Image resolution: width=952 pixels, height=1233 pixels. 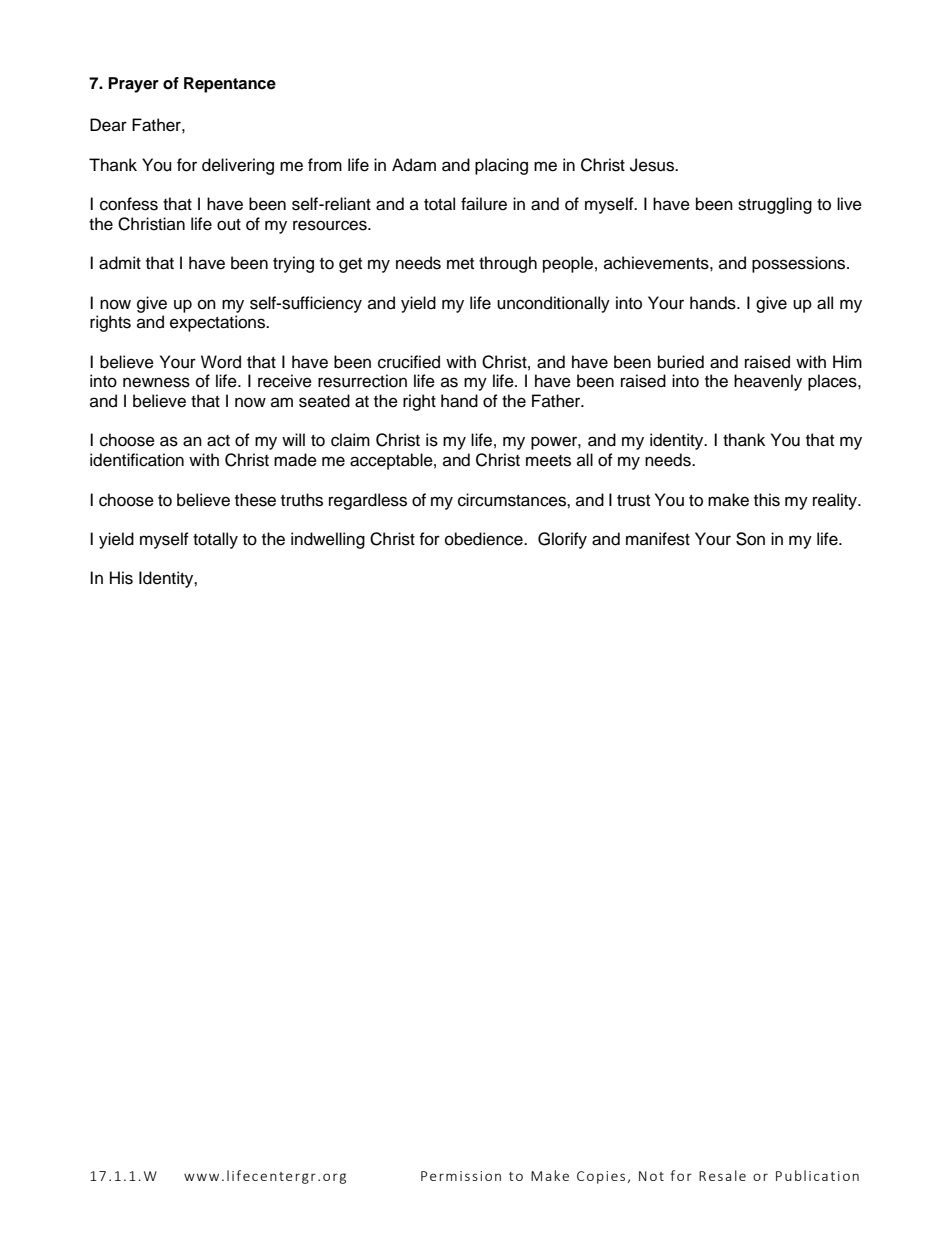 What do you see at coordinates (485, 539) in the document?
I see `obedience` at bounding box center [485, 539].
